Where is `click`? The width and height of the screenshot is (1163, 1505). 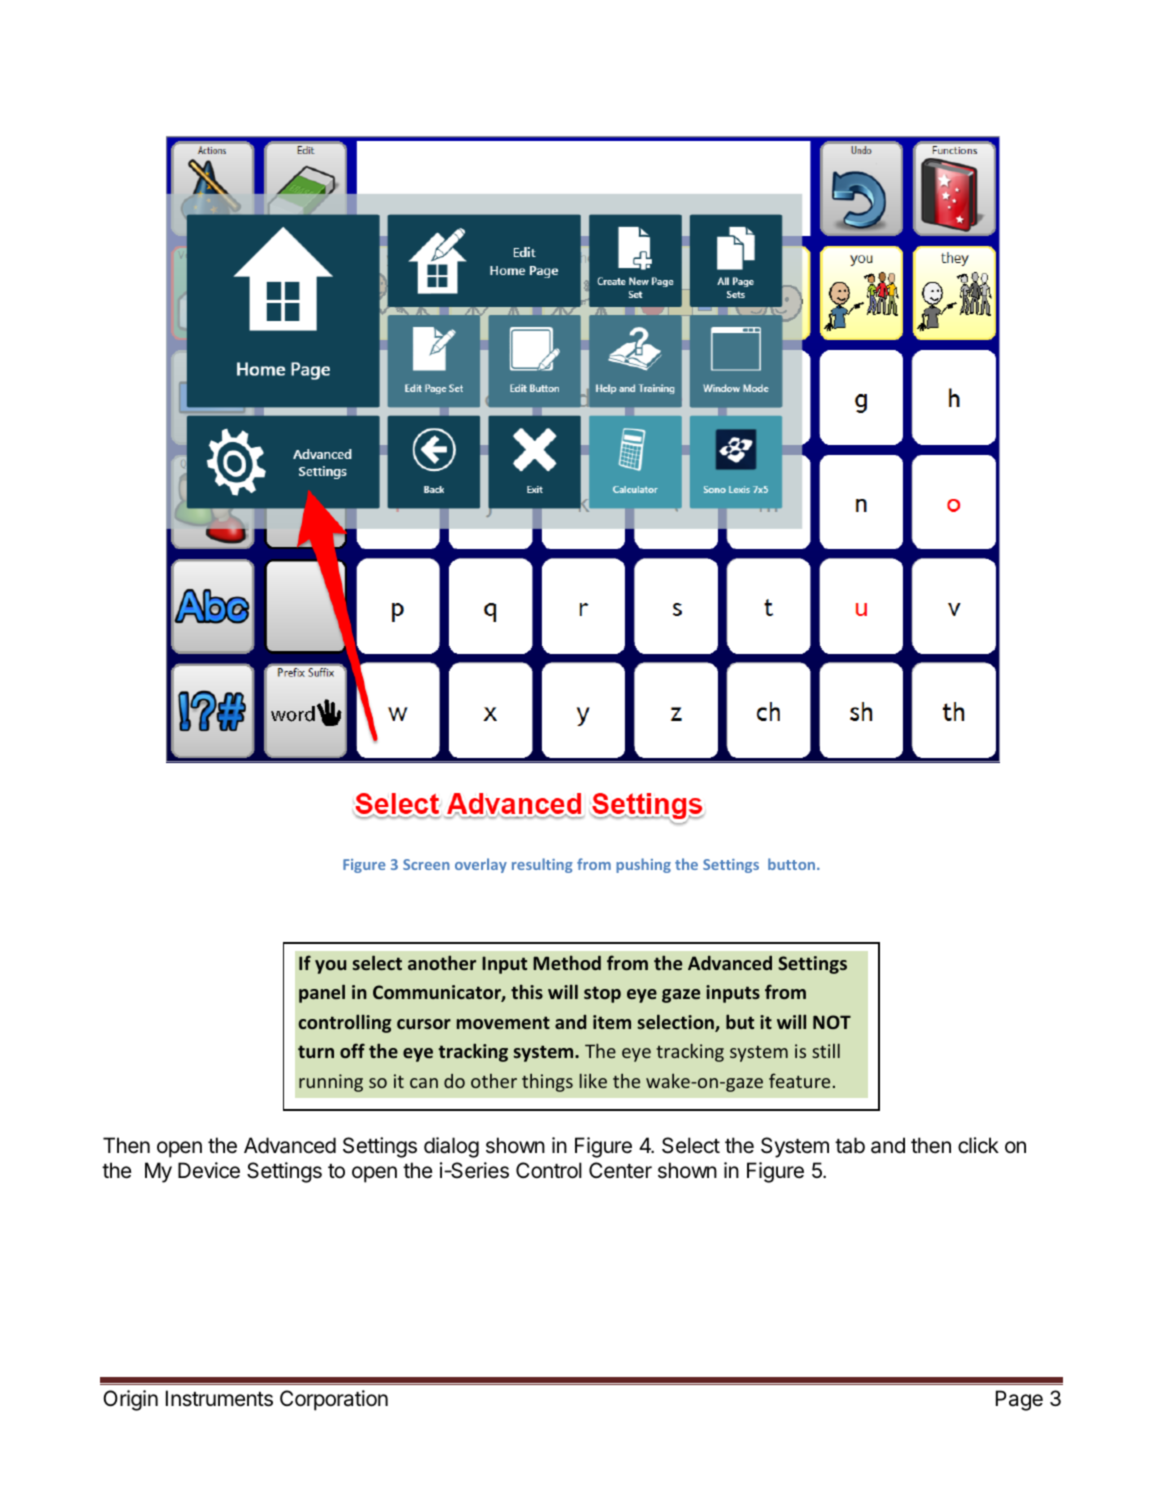
click is located at coordinates (978, 1145).
